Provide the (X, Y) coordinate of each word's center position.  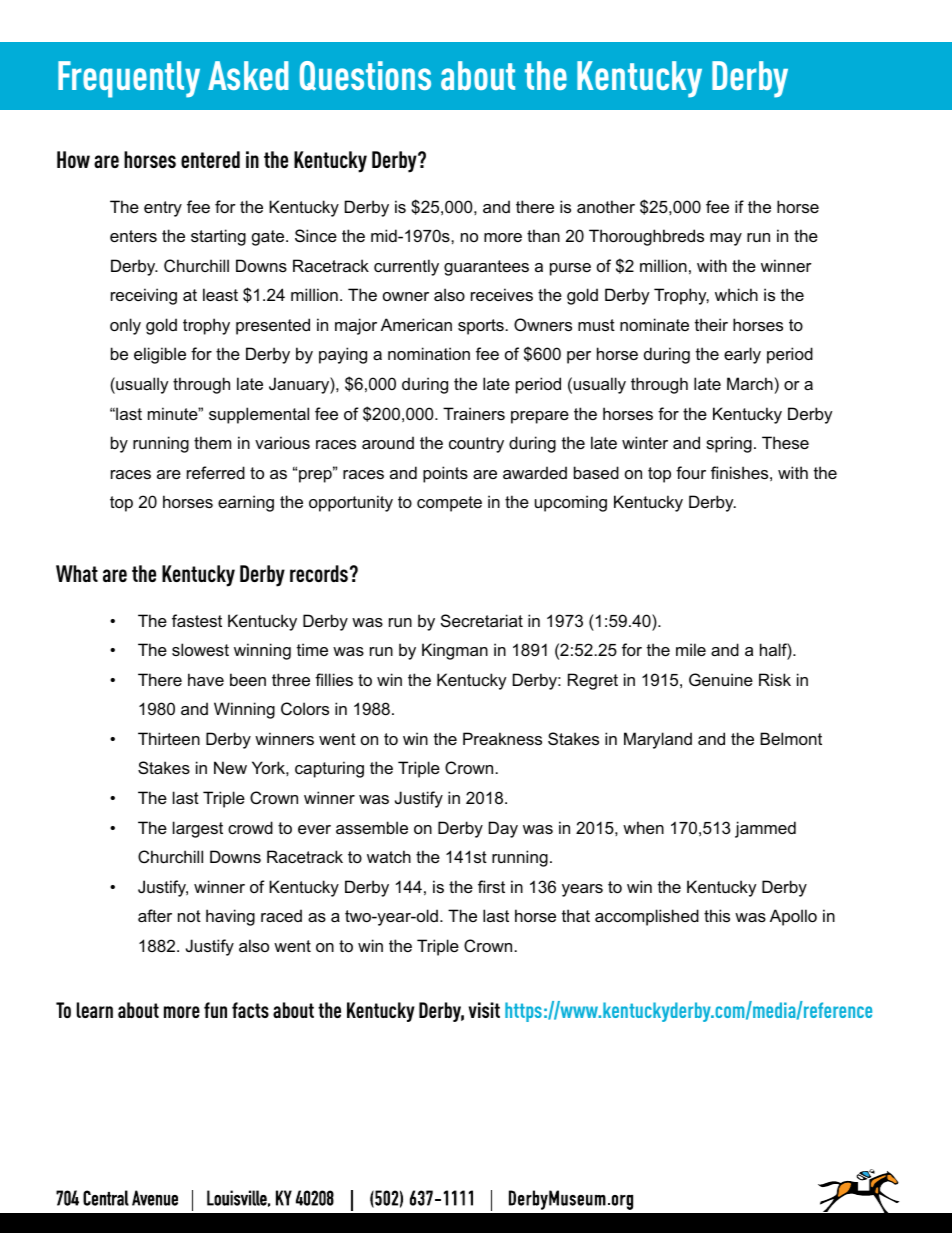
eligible (160, 355)
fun (215, 1010)
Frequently (129, 79)
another (606, 206)
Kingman (455, 651)
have (206, 679)
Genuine (721, 679)
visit (484, 1010)
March (750, 383)
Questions (365, 76)
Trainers (474, 413)
